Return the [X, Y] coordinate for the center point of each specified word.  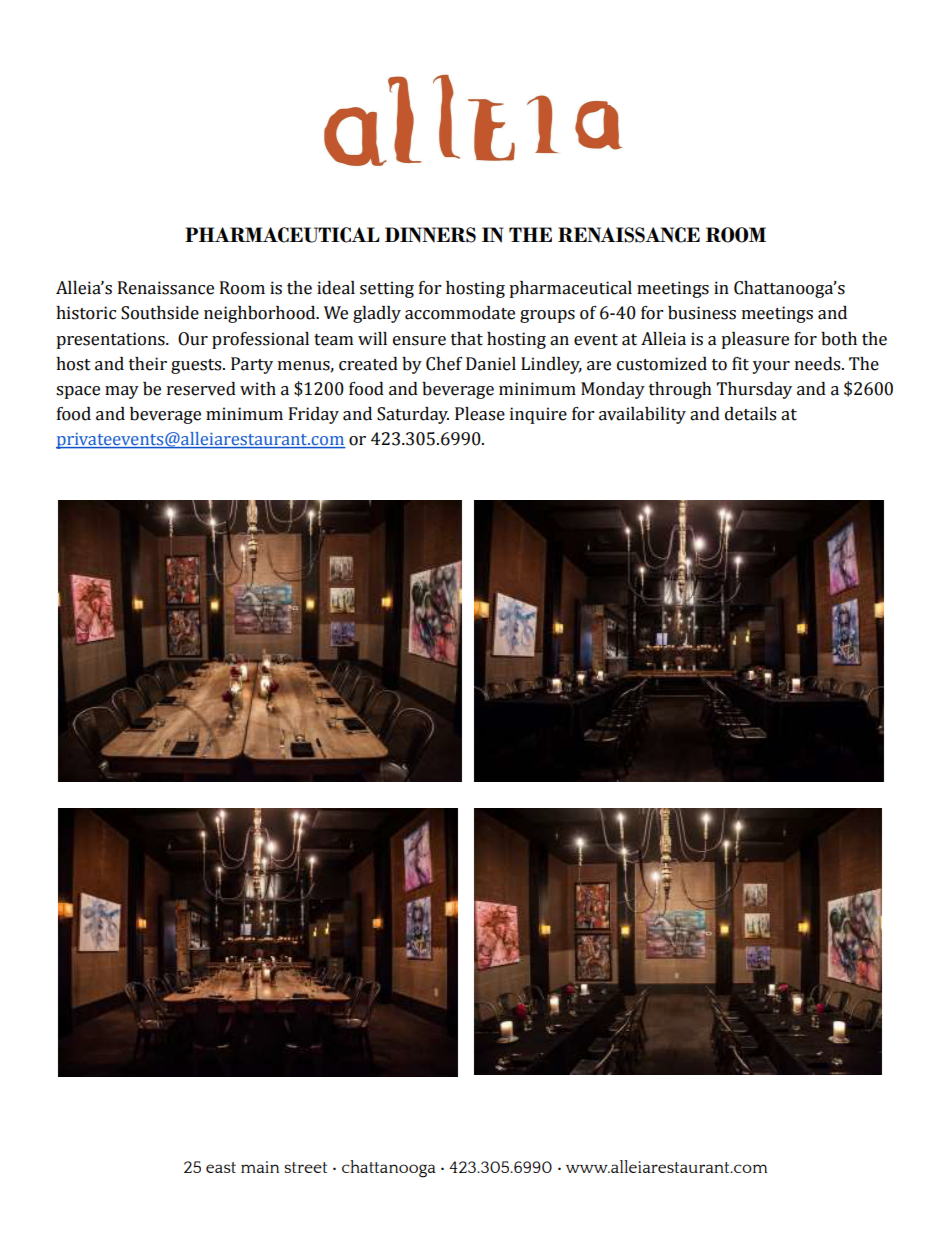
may [122, 392]
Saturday [413, 415]
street [306, 1167]
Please [480, 414]
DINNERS [430, 235]
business [702, 313]
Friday [314, 415]
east [221, 1167]
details [750, 414]
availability [642, 415]
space [78, 392]
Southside [160, 313]
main [260, 1167]
